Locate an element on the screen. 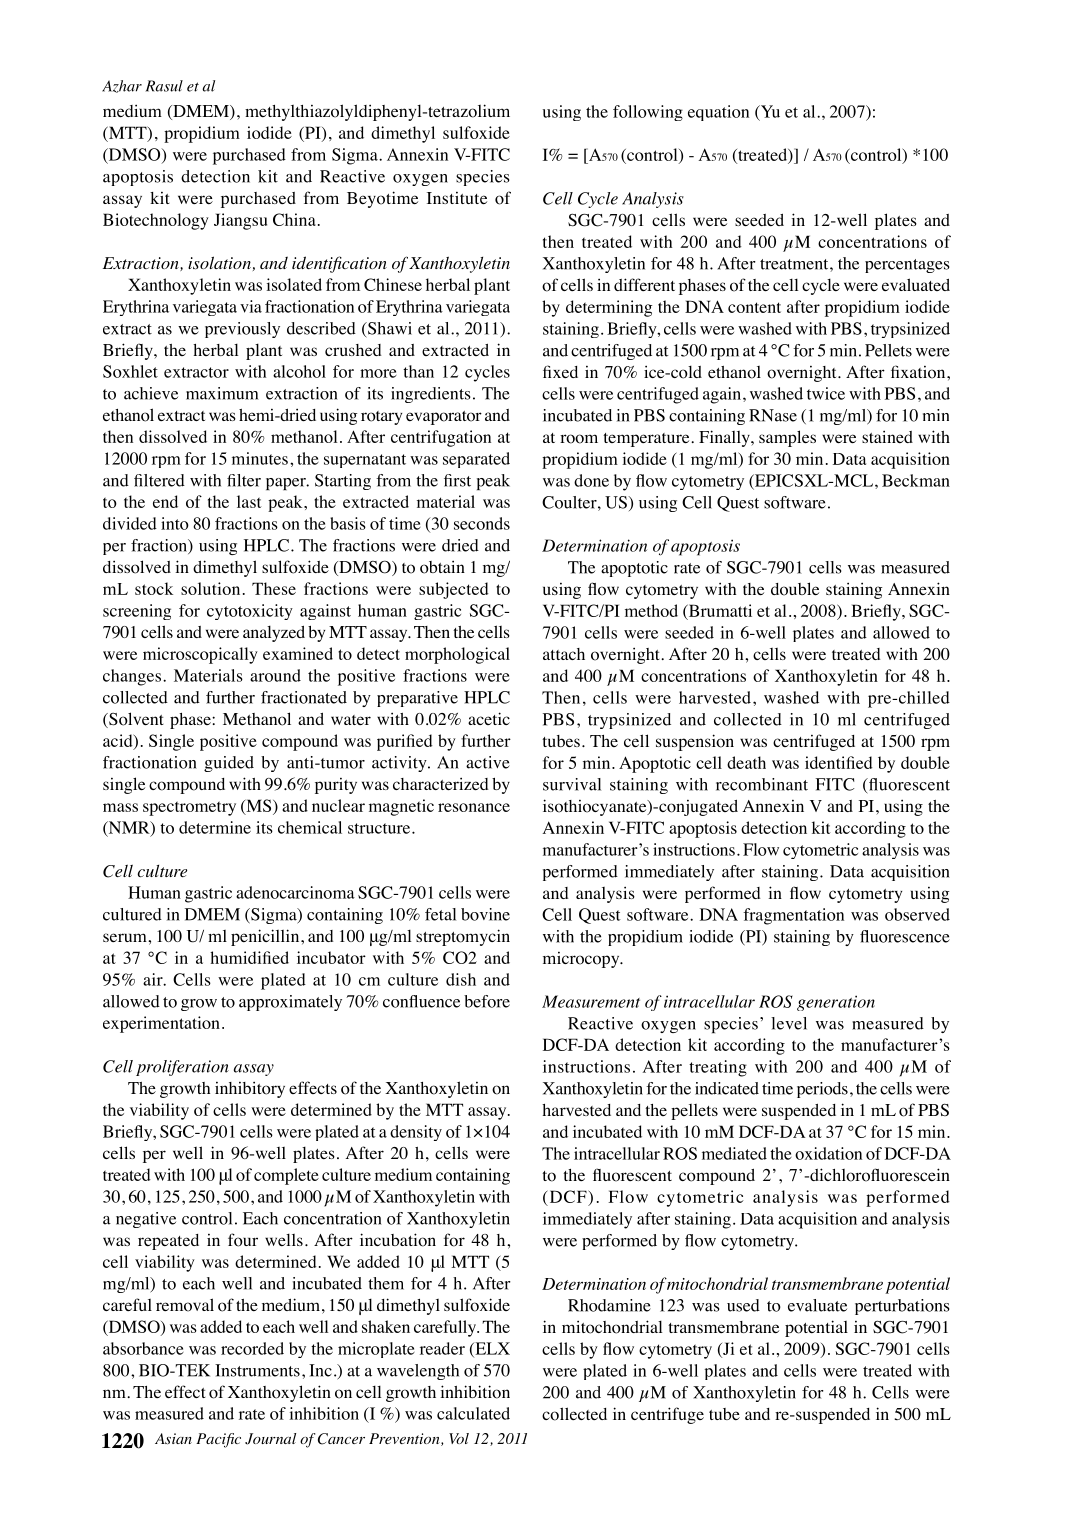 This screenshot has width=1077, height=1523. equation is located at coordinates (718, 113).
